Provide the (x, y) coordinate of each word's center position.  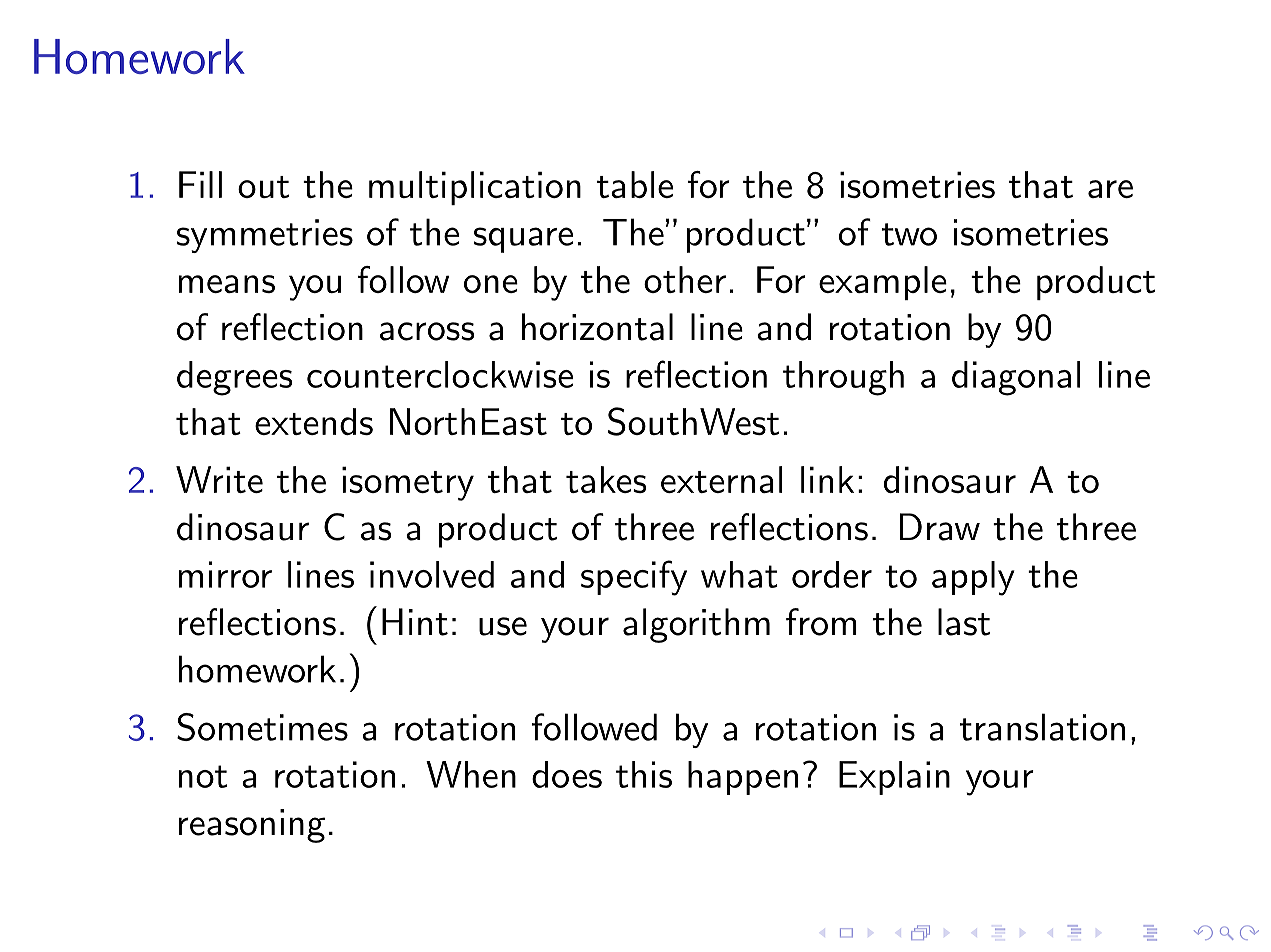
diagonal (1016, 378)
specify (634, 578)
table (635, 184)
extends (314, 421)
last (964, 622)
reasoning (252, 826)
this (644, 774)
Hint (415, 622)
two (909, 234)
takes (606, 479)
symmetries (265, 236)
